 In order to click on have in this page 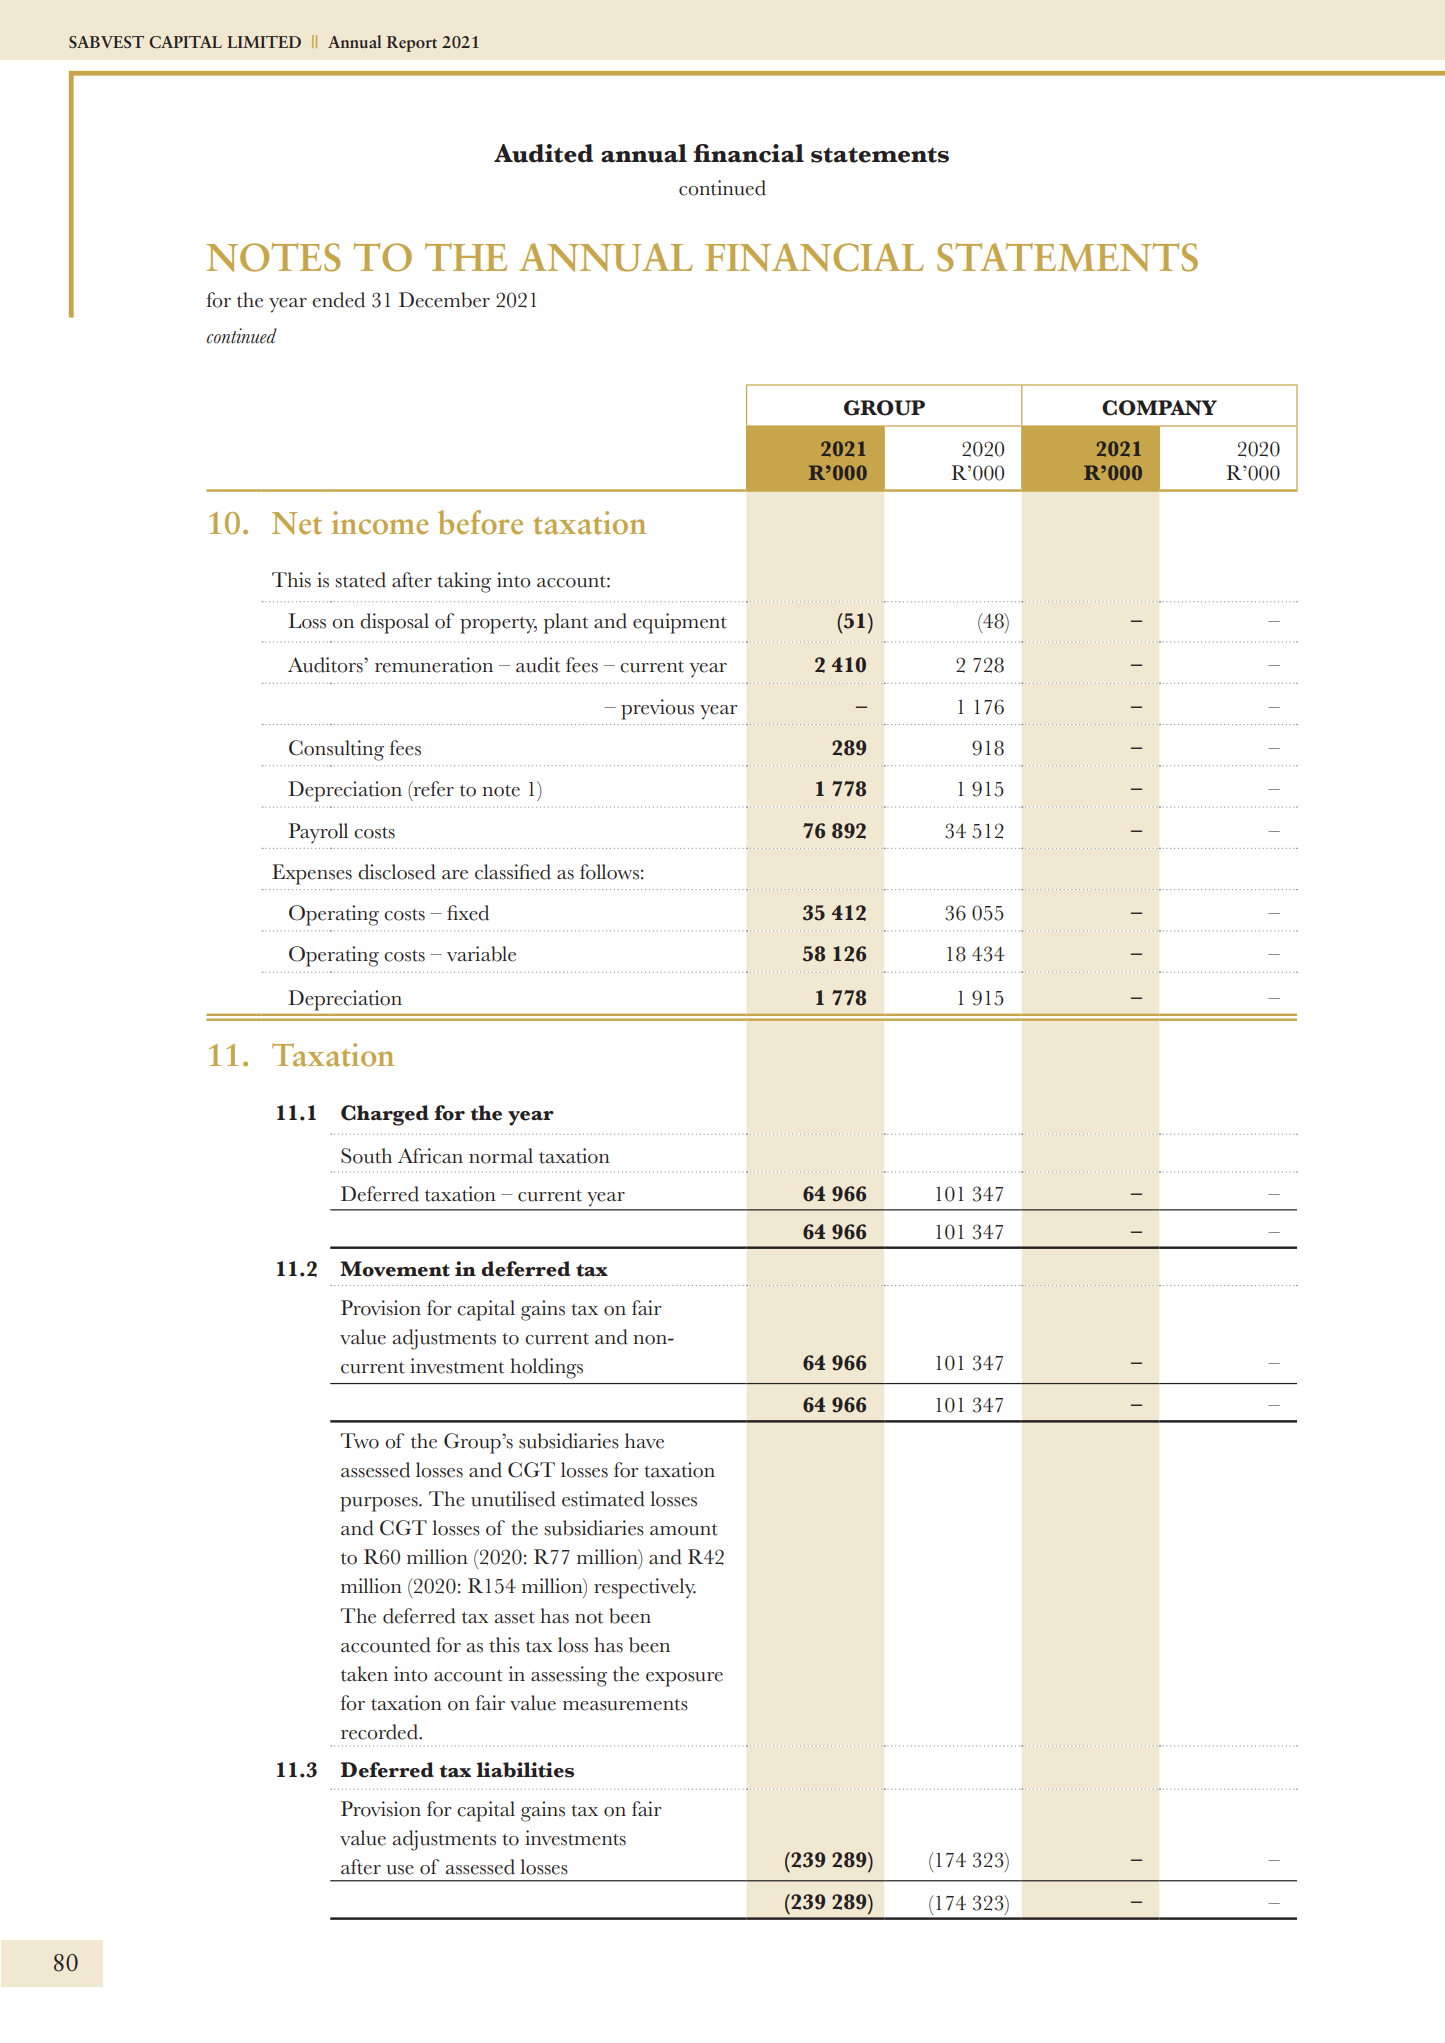, I will do `click(644, 1441)`.
